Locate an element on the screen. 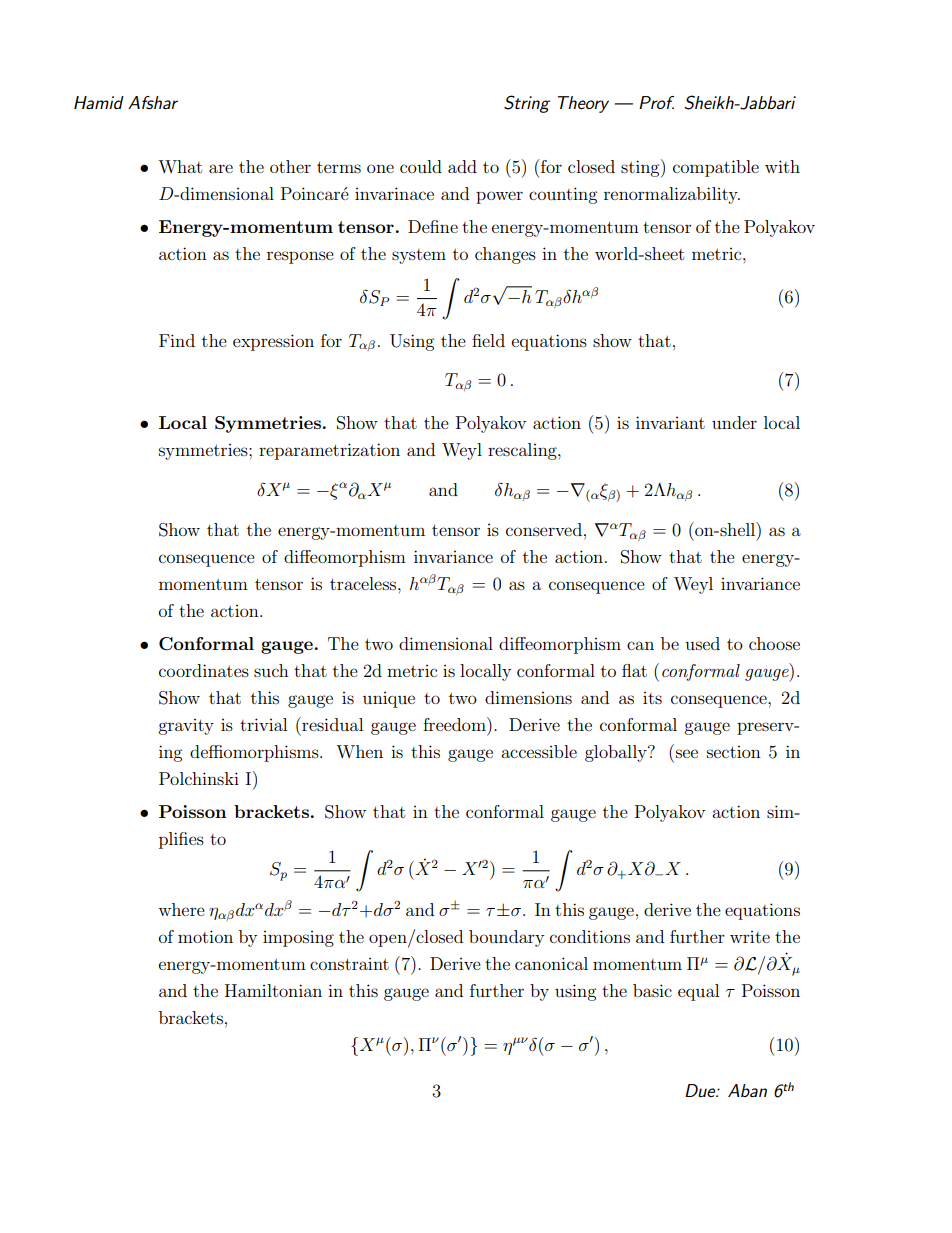  boundary is located at coordinates (506, 938).
